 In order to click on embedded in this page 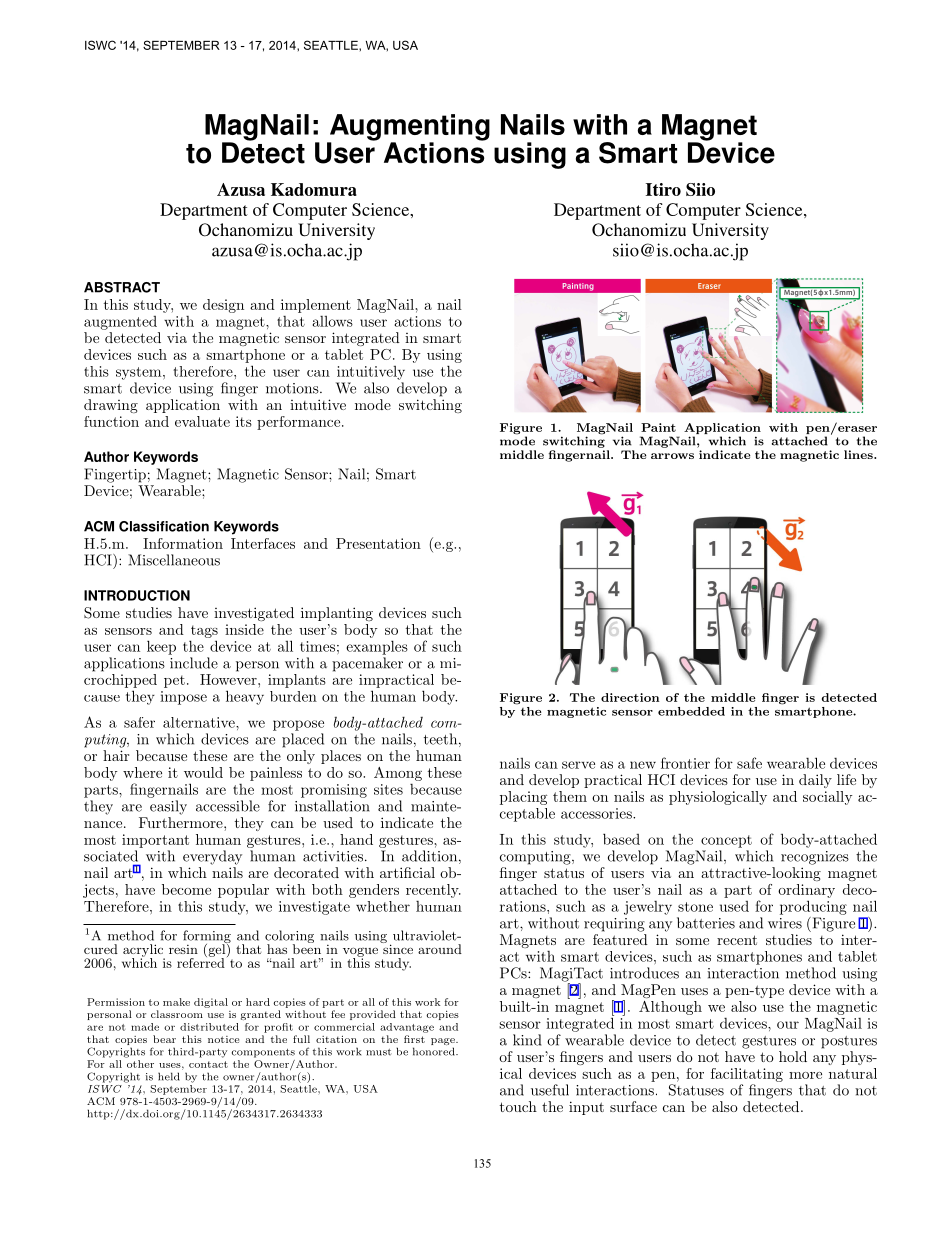, I will do `click(691, 711)`.
